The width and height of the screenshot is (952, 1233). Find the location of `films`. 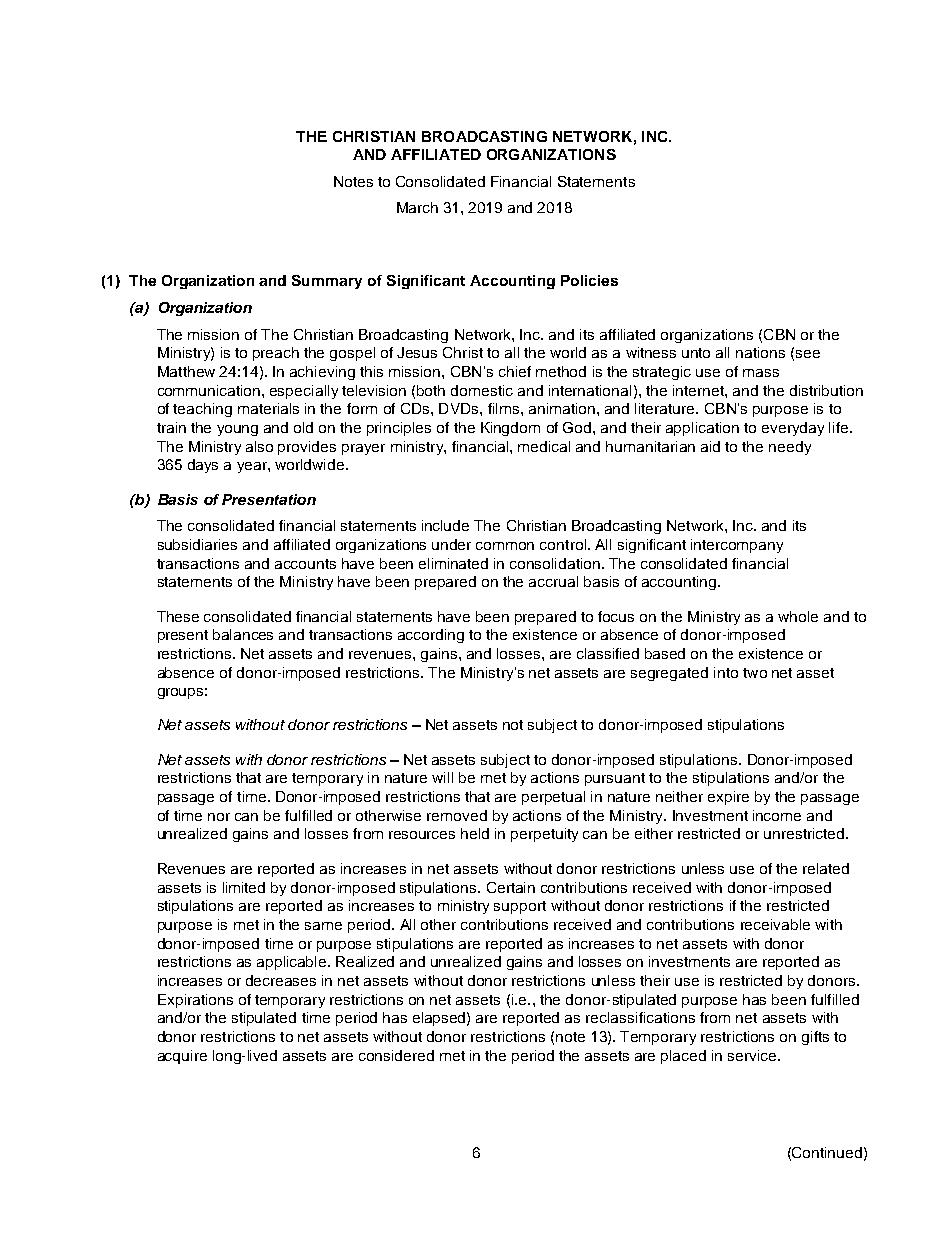

films is located at coordinates (505, 408).
